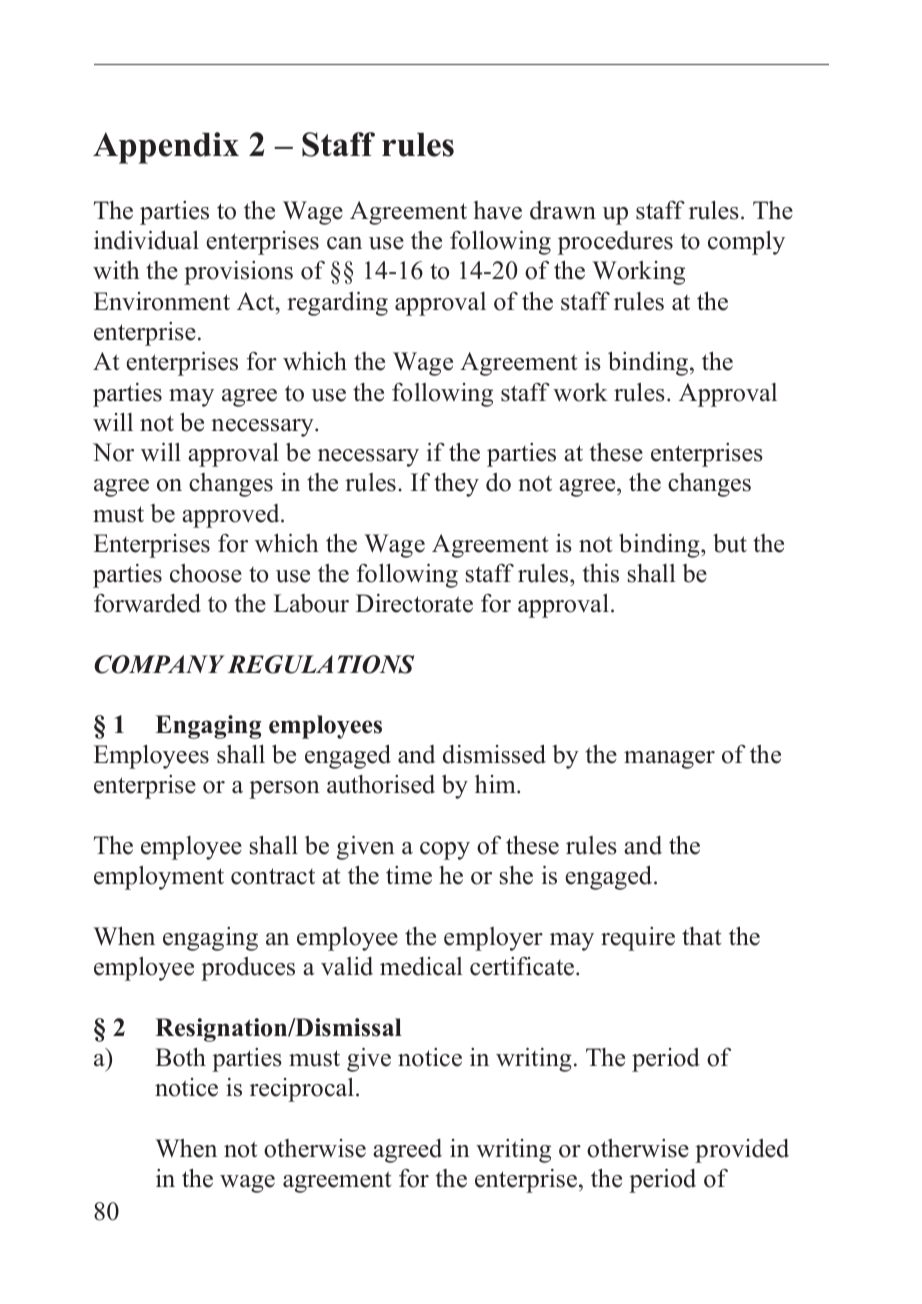 The image size is (922, 1304). I want to click on procedures, so click(615, 243).
